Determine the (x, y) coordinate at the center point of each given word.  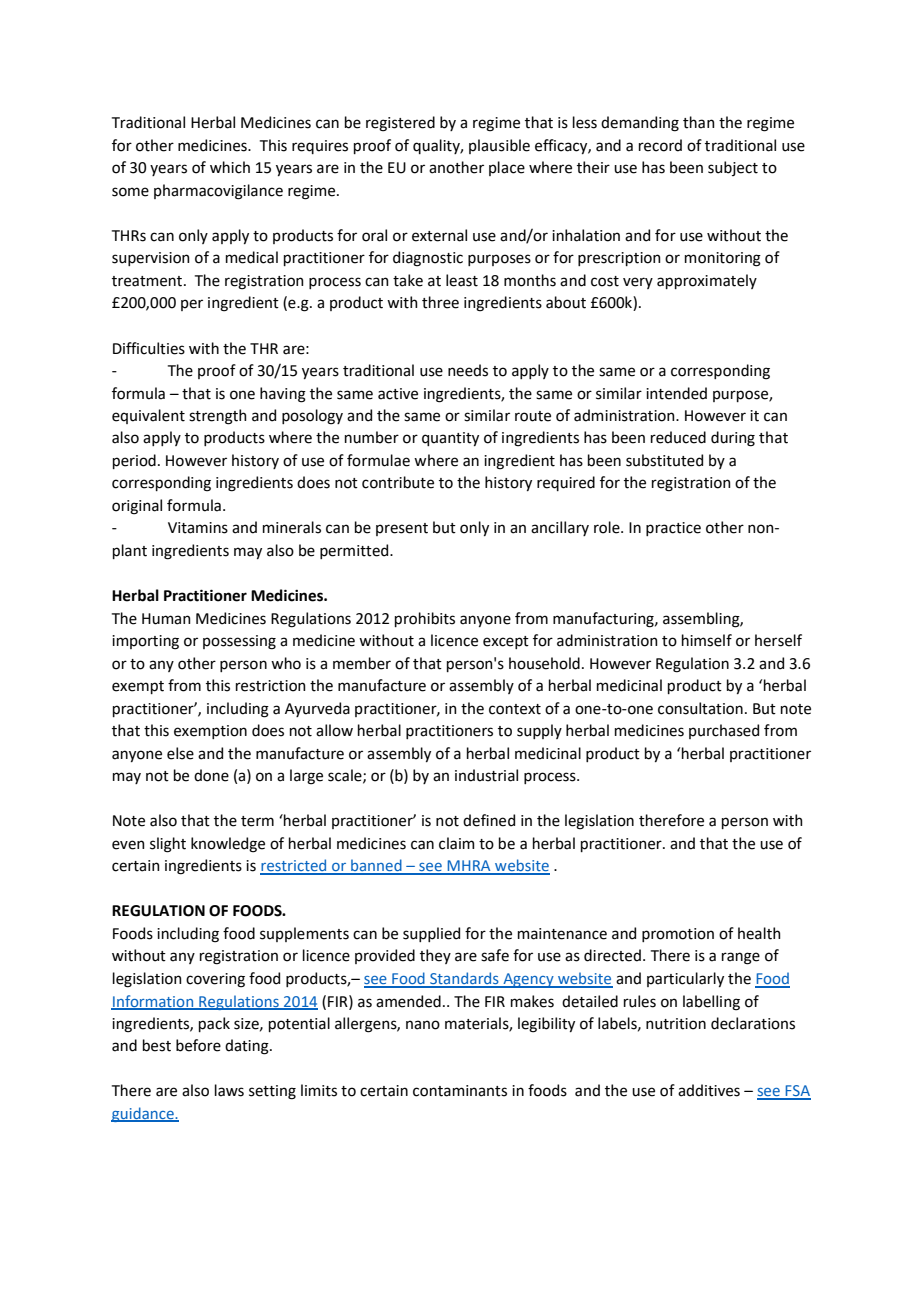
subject (733, 168)
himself (707, 640)
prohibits (425, 619)
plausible (499, 146)
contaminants (460, 1091)
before (198, 1045)
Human (166, 619)
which (230, 167)
